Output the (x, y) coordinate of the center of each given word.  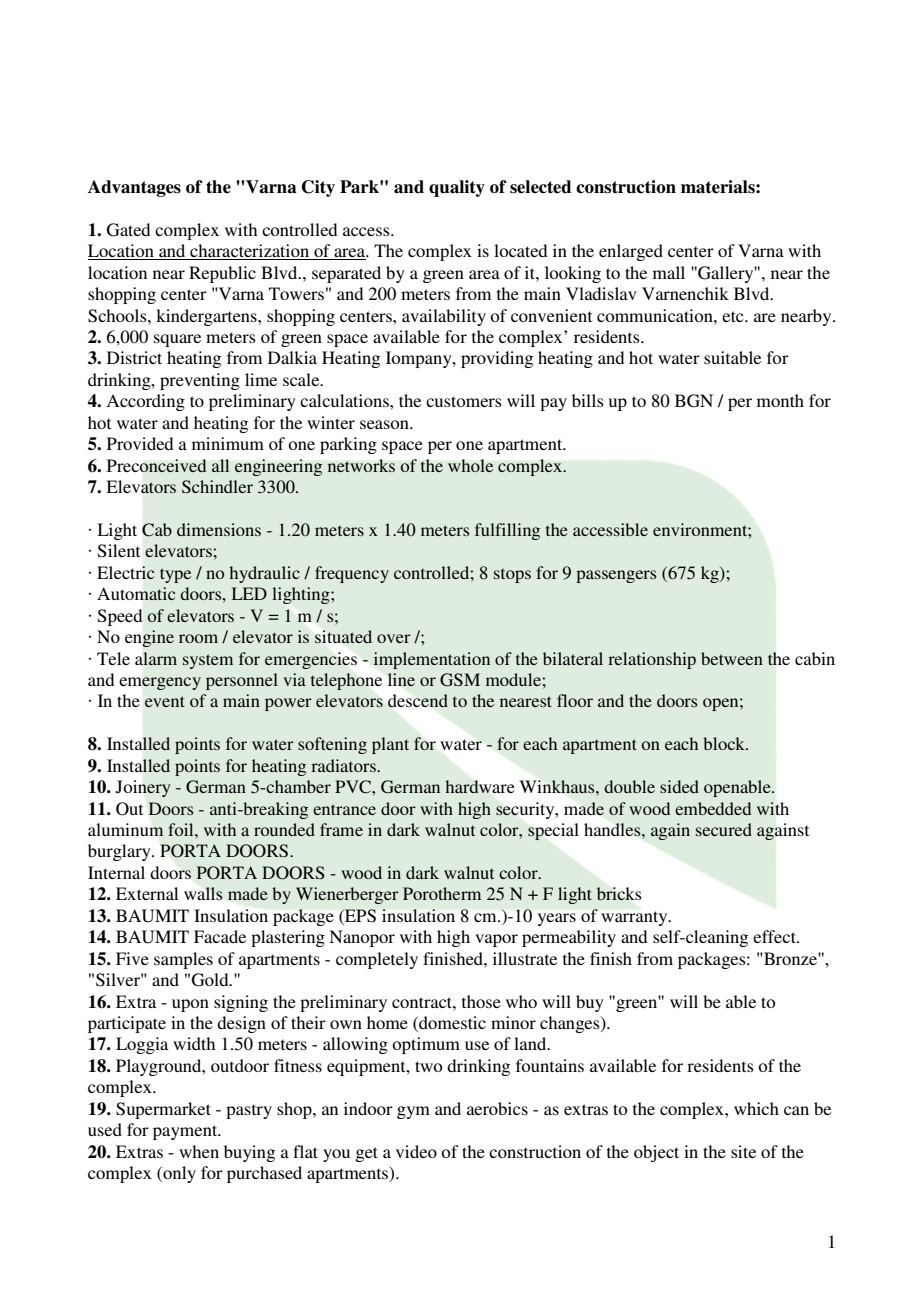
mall (669, 272)
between (732, 658)
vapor (496, 940)
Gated (128, 230)
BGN (694, 401)
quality (457, 188)
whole (470, 465)
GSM (460, 680)
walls (203, 893)
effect (775, 936)
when (199, 1151)
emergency (160, 683)
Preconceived (157, 466)
